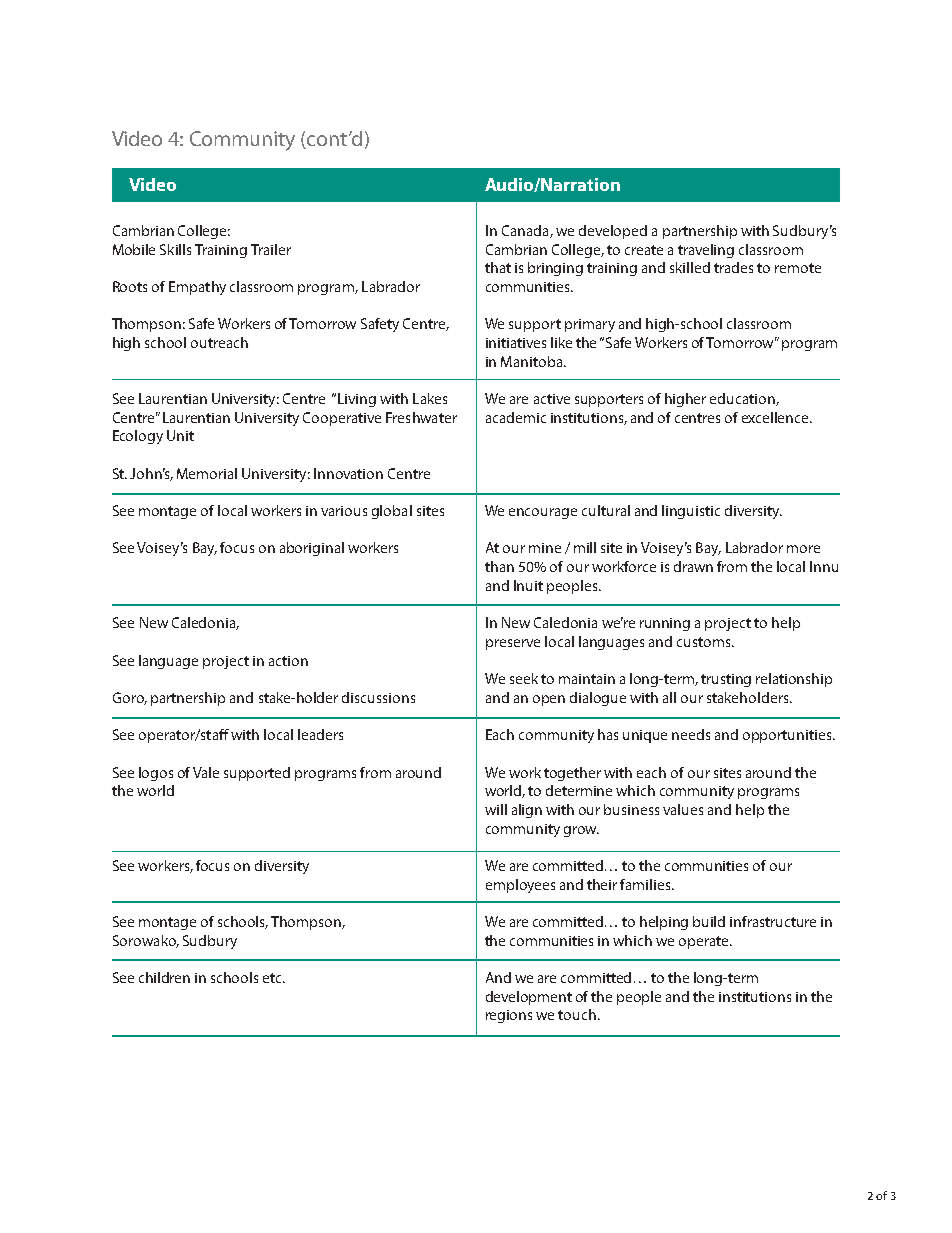 Image resolution: width=952 pixels, height=1233 pixels. Describe the element at coordinates (421, 417) in the document. I see `Freshwater` at that location.
